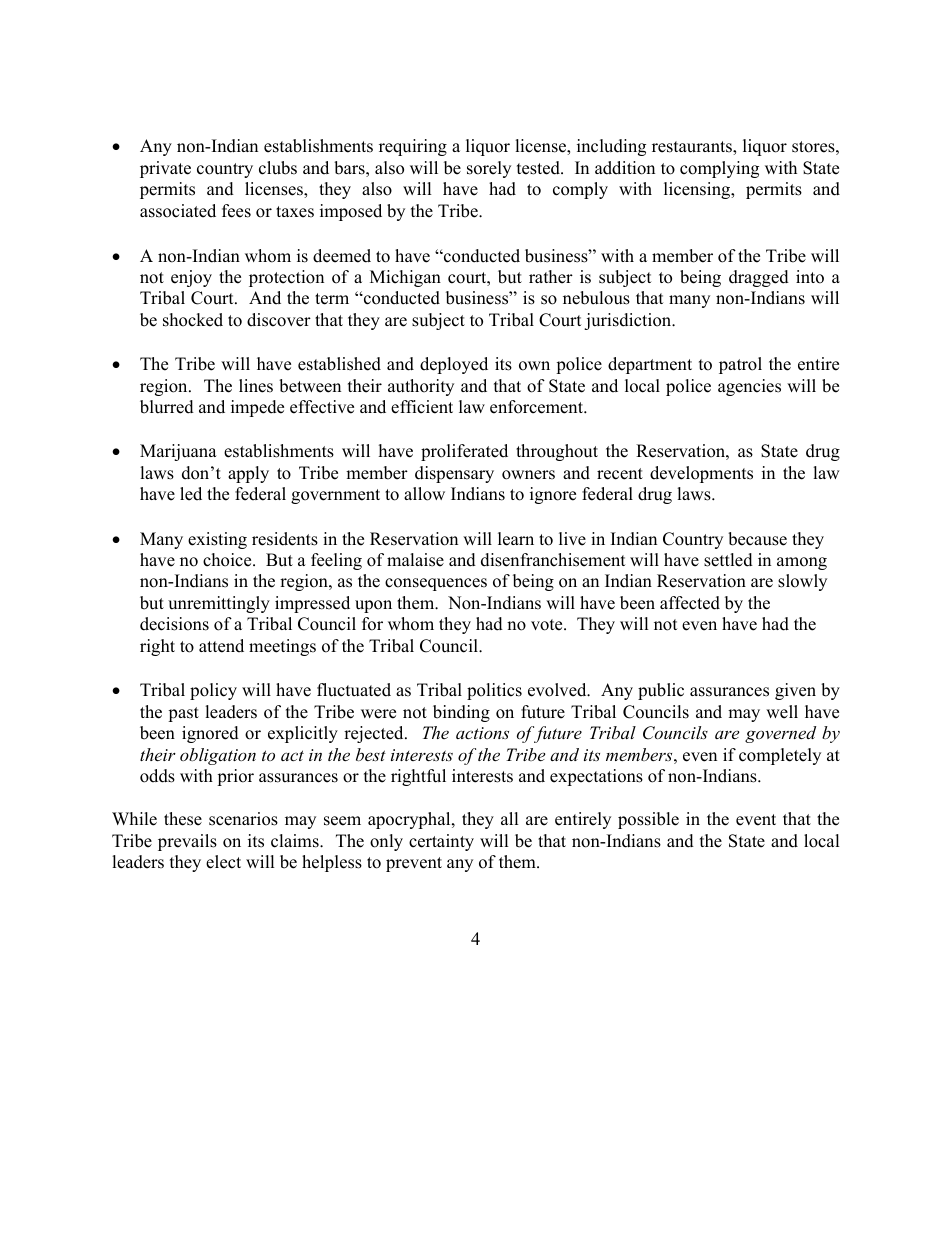 The image size is (952, 1233). I want to click on developments, so click(701, 474).
